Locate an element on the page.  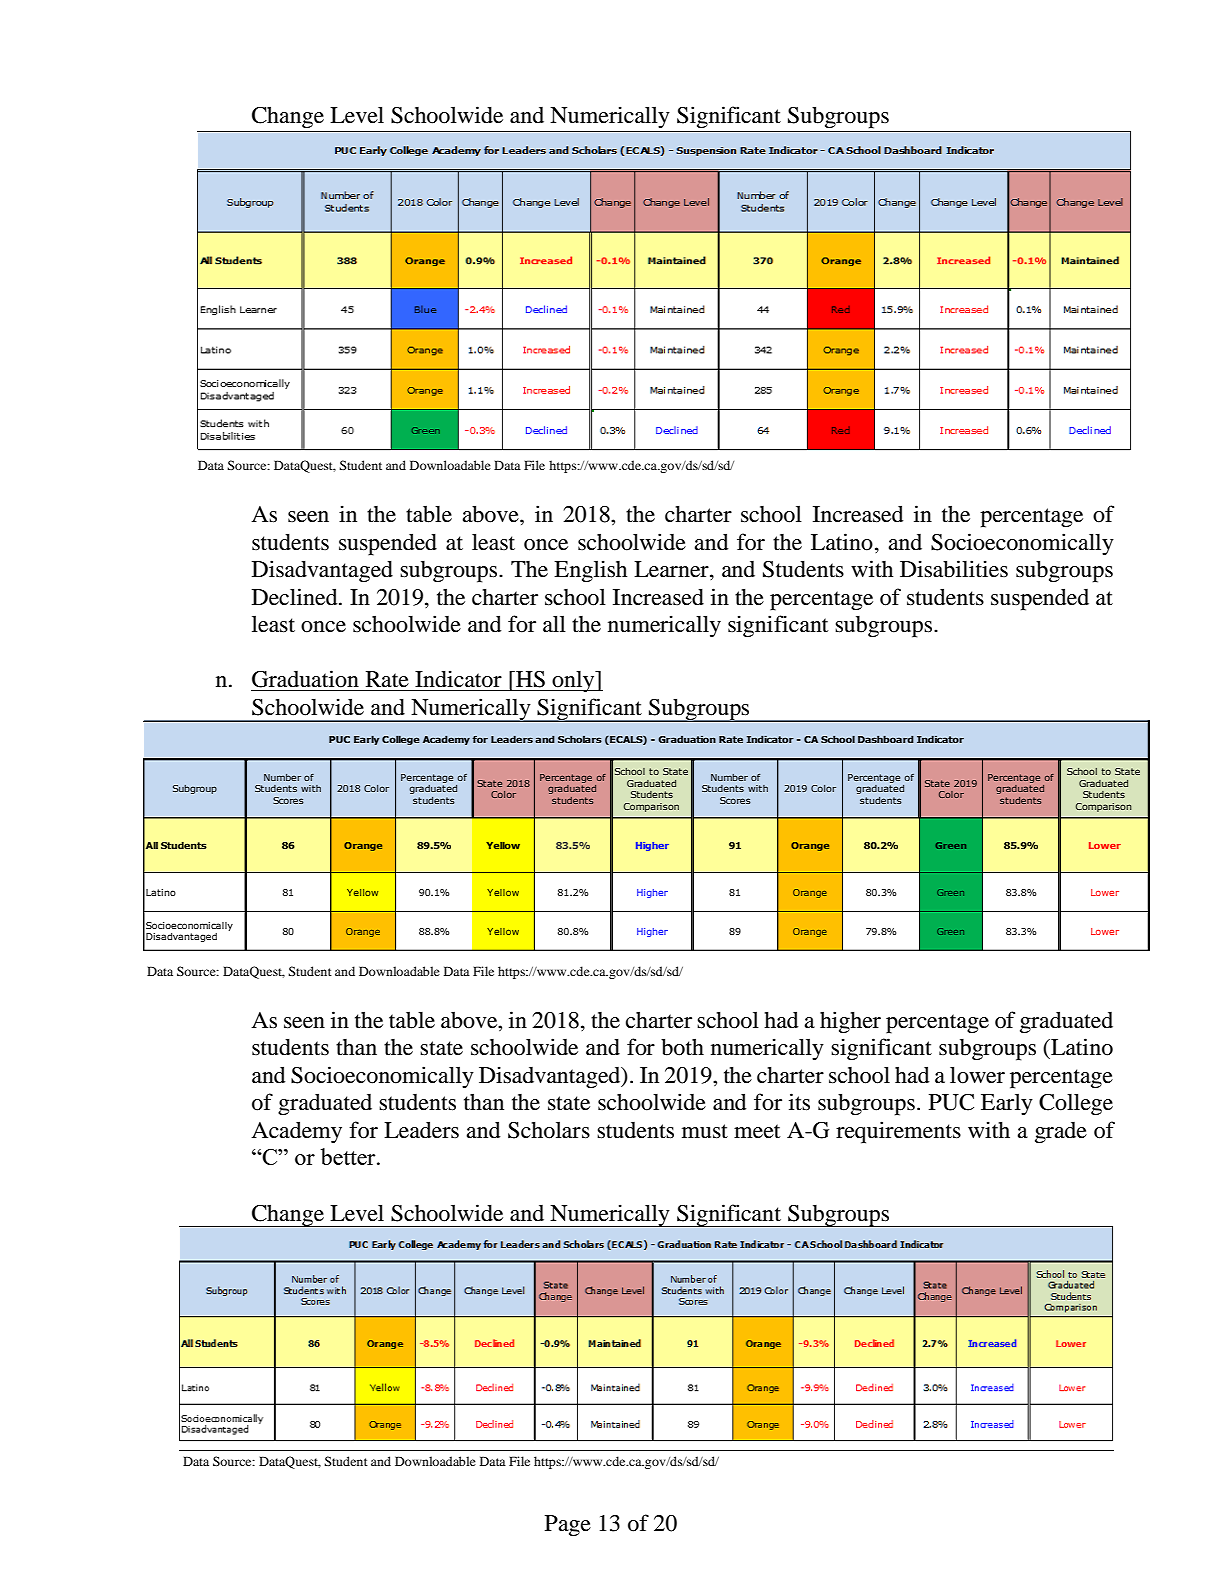
Declined is located at coordinates (296, 597).
